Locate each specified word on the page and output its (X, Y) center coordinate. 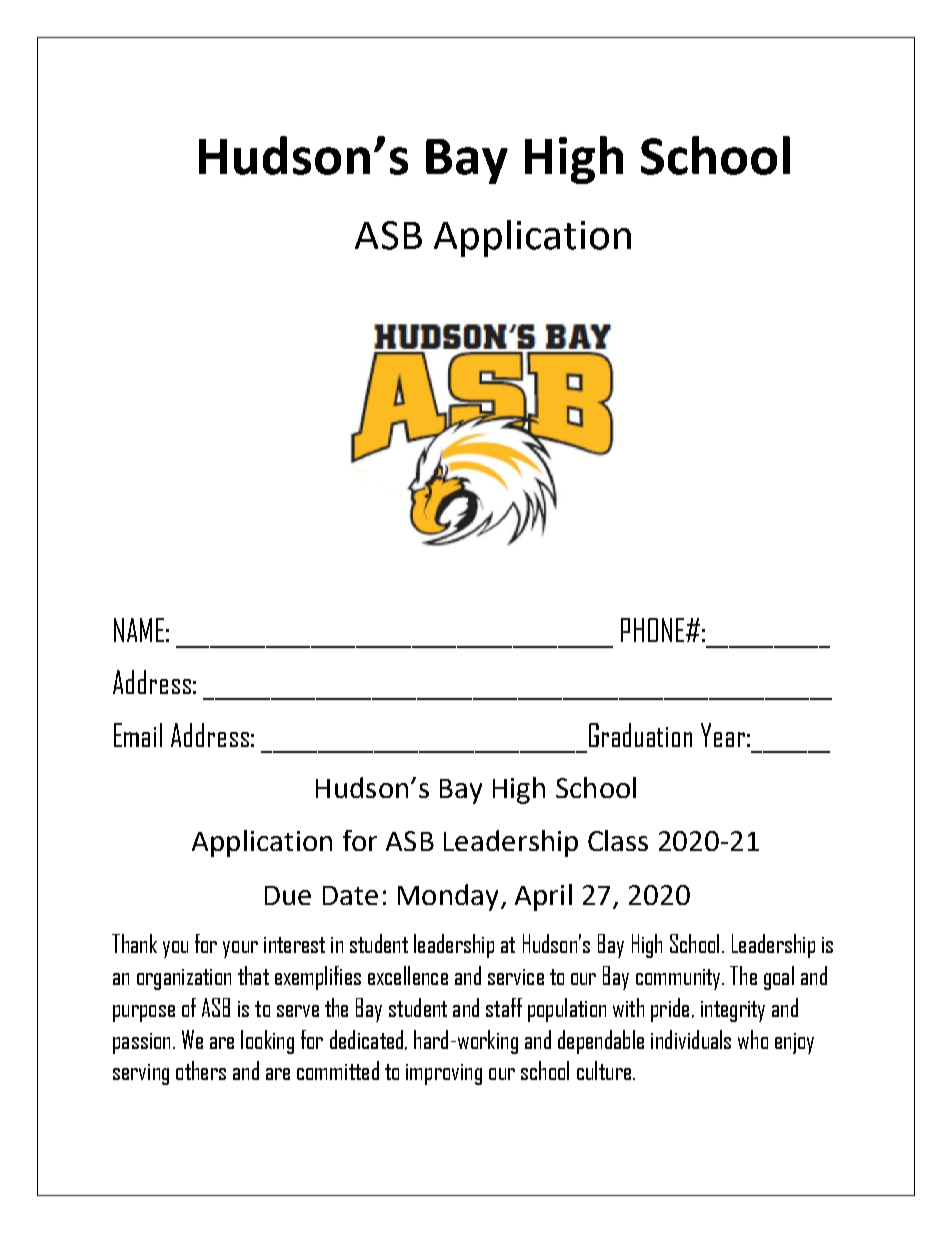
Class (618, 840)
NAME (139, 630)
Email (138, 735)
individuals (691, 1039)
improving (444, 1074)
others (201, 1070)
